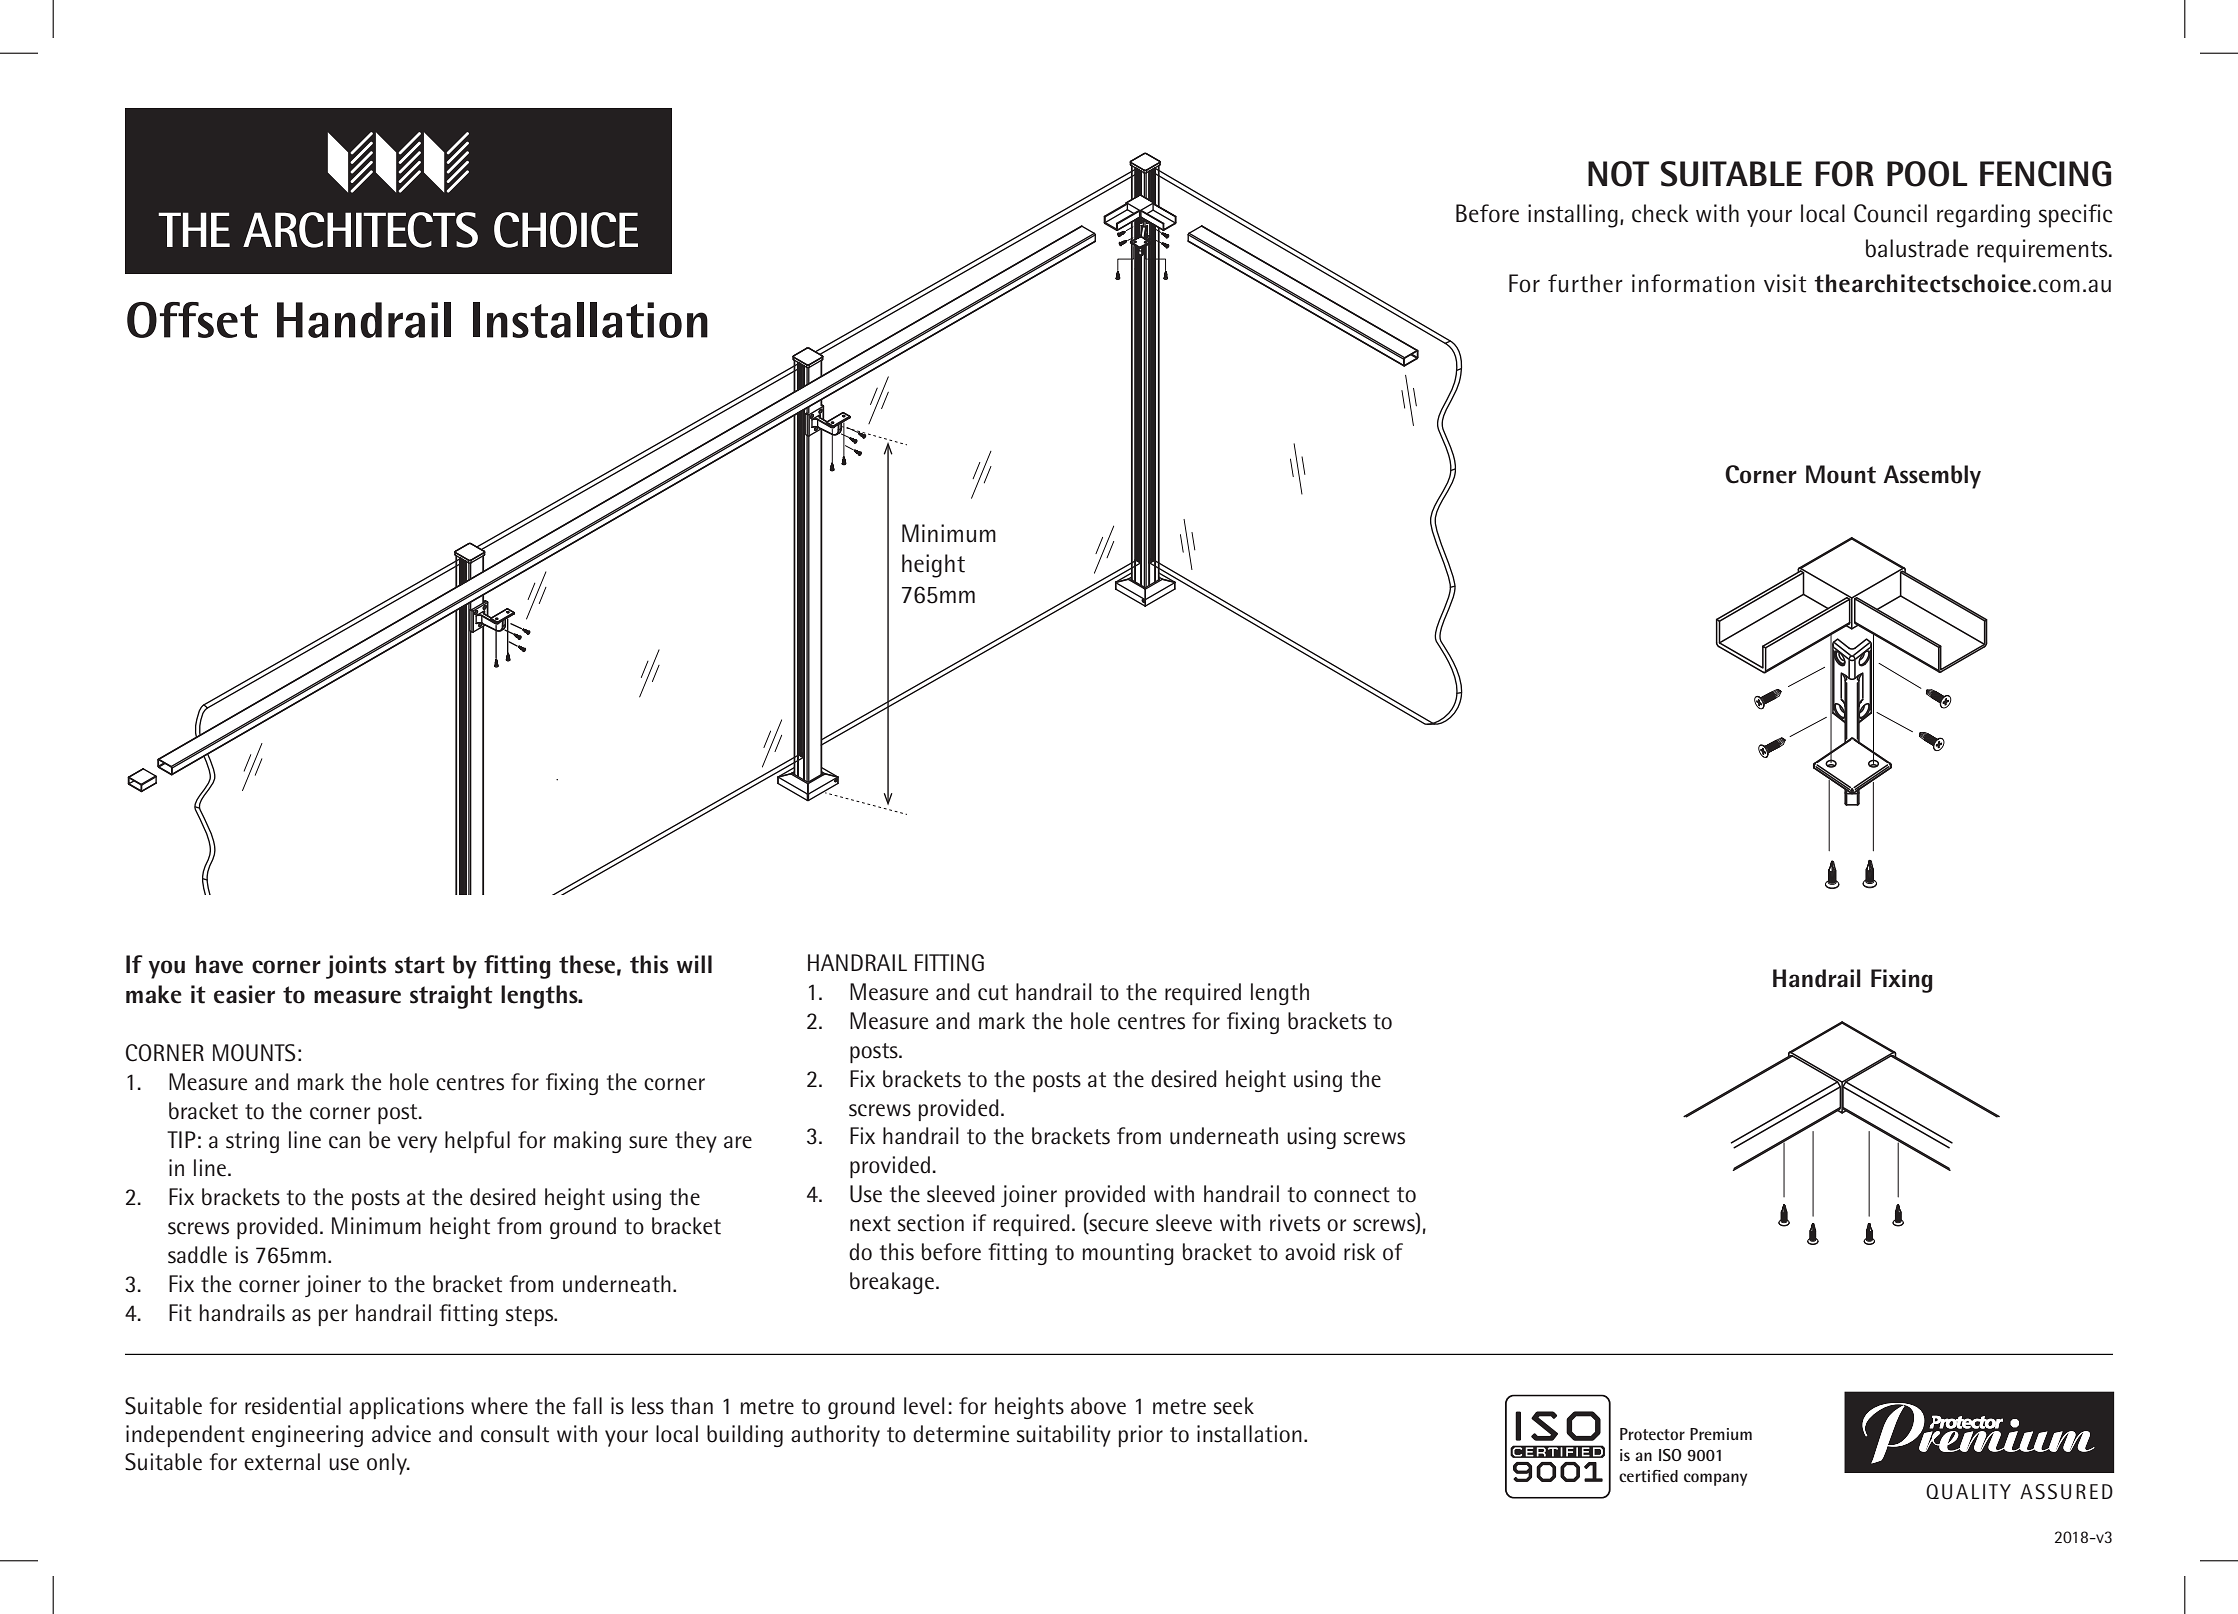 This screenshot has width=2238, height=1614. What do you see at coordinates (388, 1464) in the screenshot?
I see `only` at bounding box center [388, 1464].
